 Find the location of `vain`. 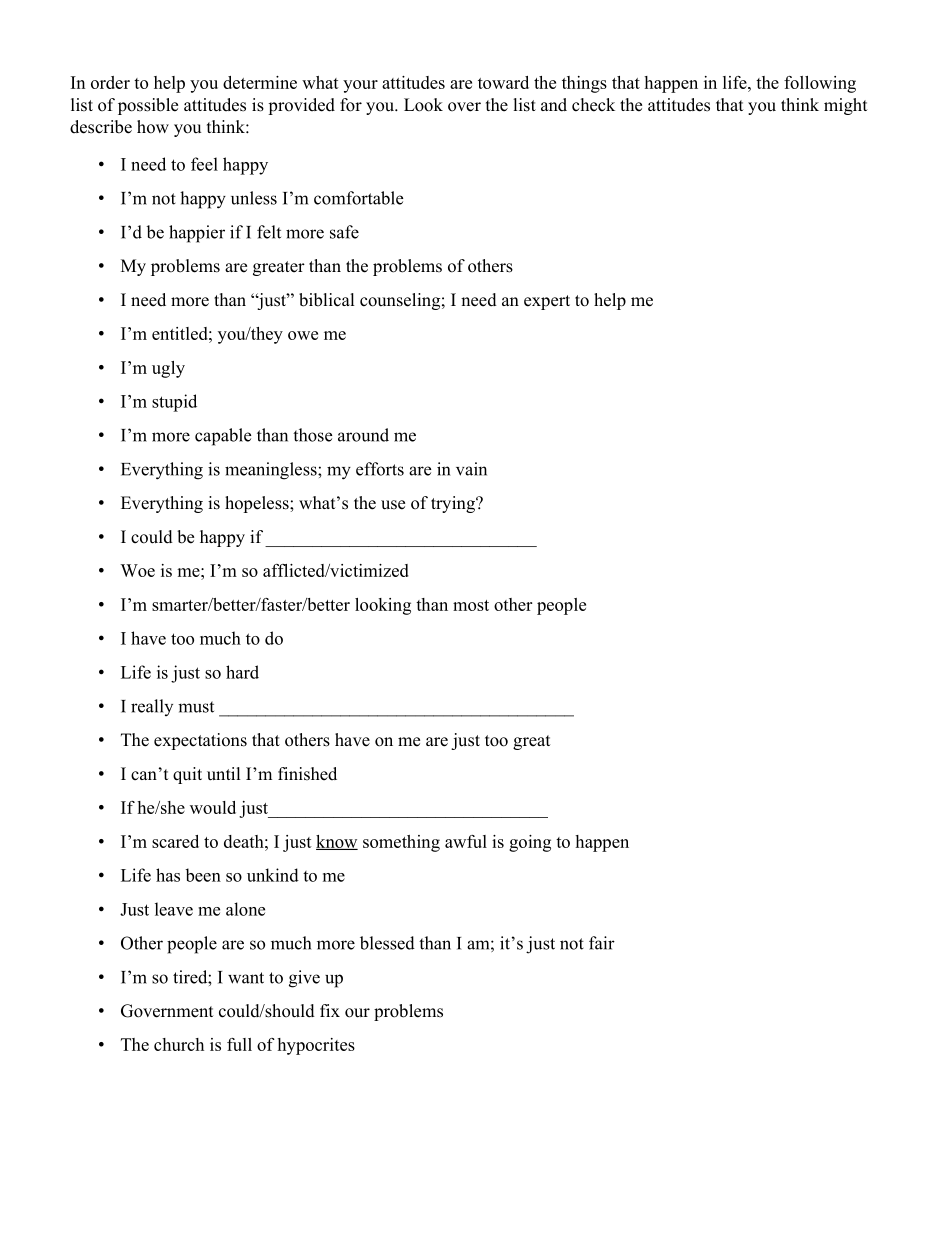

vain is located at coordinates (471, 469).
